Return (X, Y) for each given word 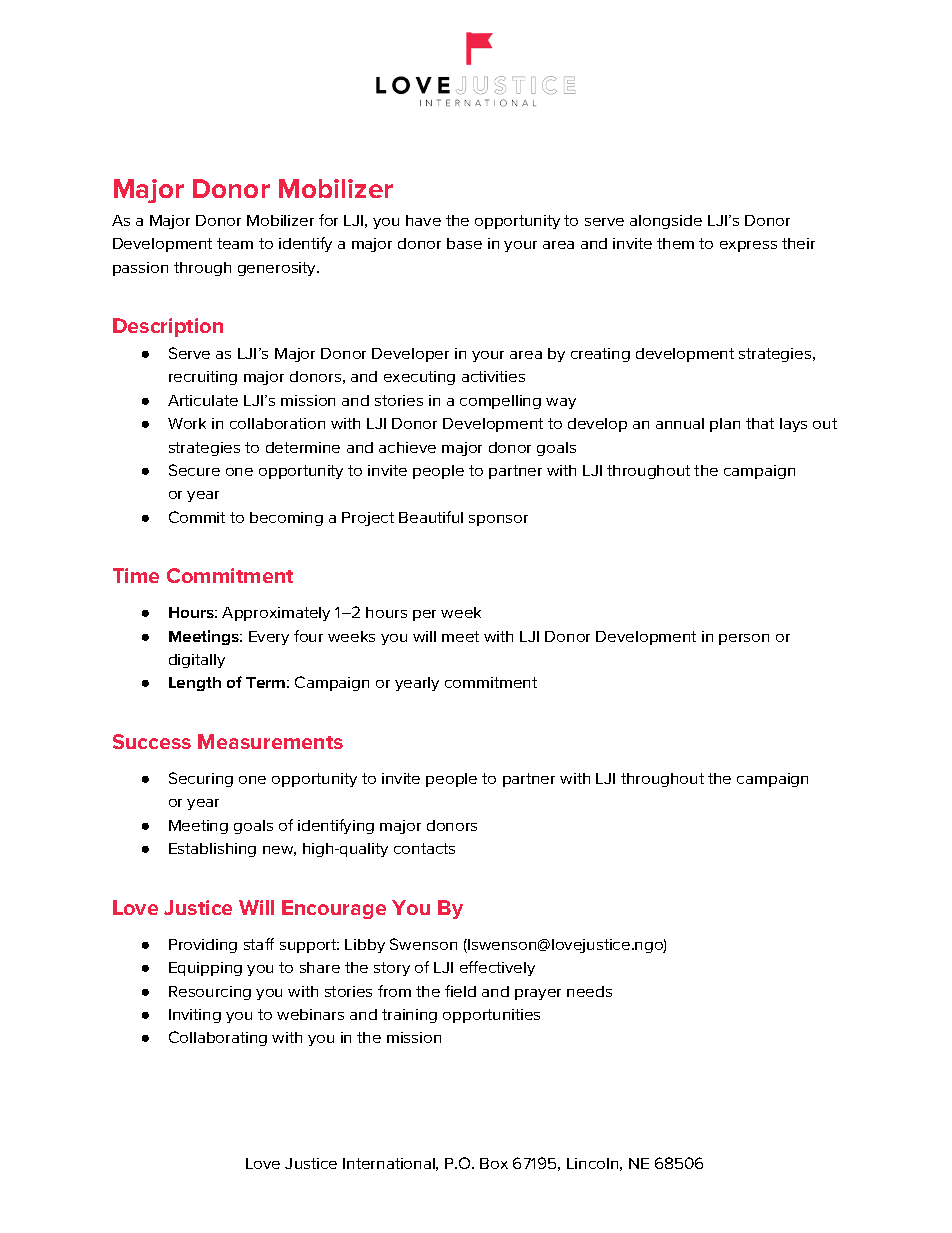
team (235, 243)
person (744, 639)
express (748, 246)
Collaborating (218, 1038)
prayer (538, 994)
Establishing (212, 850)
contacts (424, 848)
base (464, 243)
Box (494, 1163)
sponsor (498, 520)
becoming (286, 519)
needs (589, 991)
